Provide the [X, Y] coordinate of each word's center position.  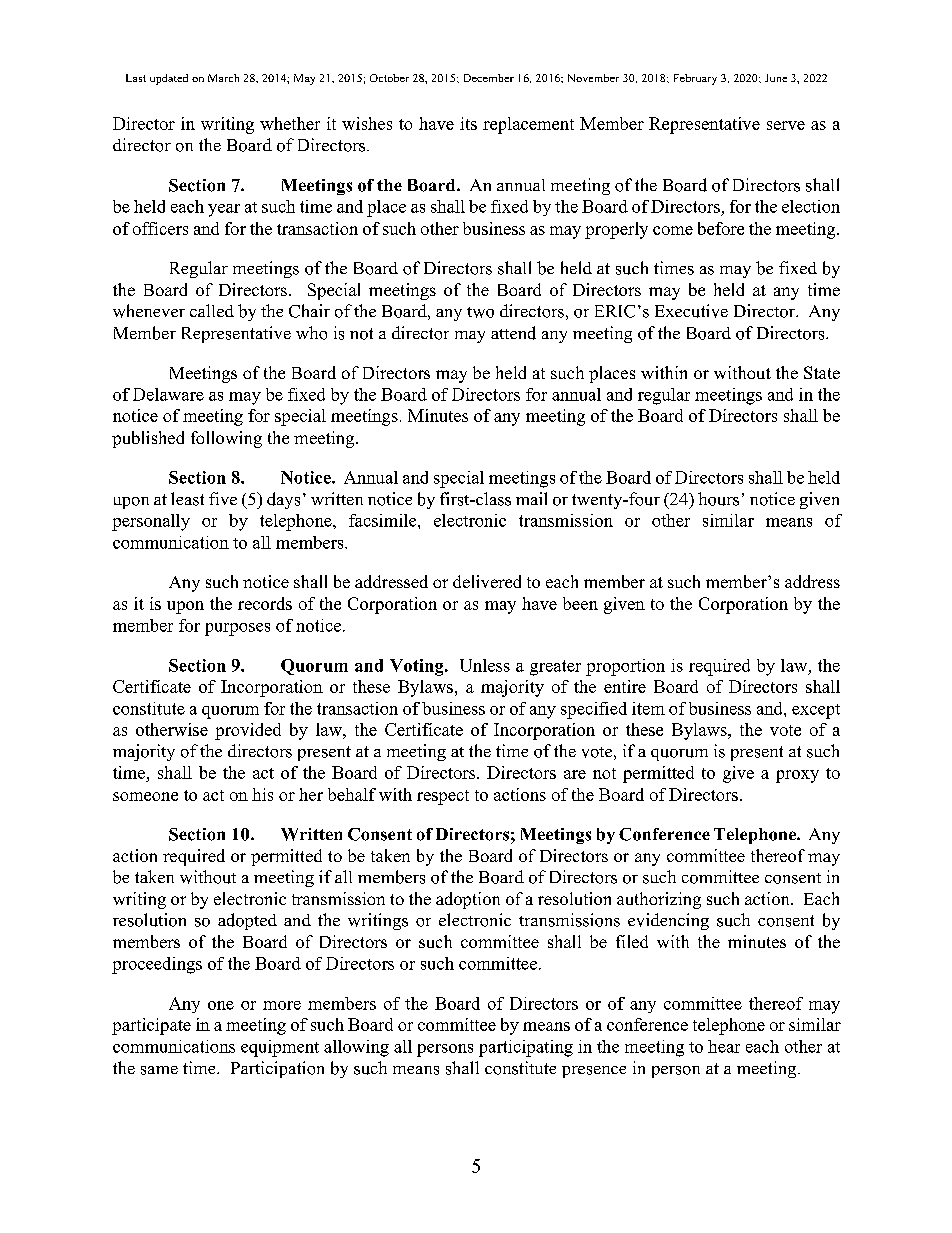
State [822, 372]
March [223, 78]
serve [786, 125]
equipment [280, 1048]
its [468, 123]
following [226, 439]
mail [531, 498]
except [816, 711]
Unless [485, 665]
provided [248, 731]
